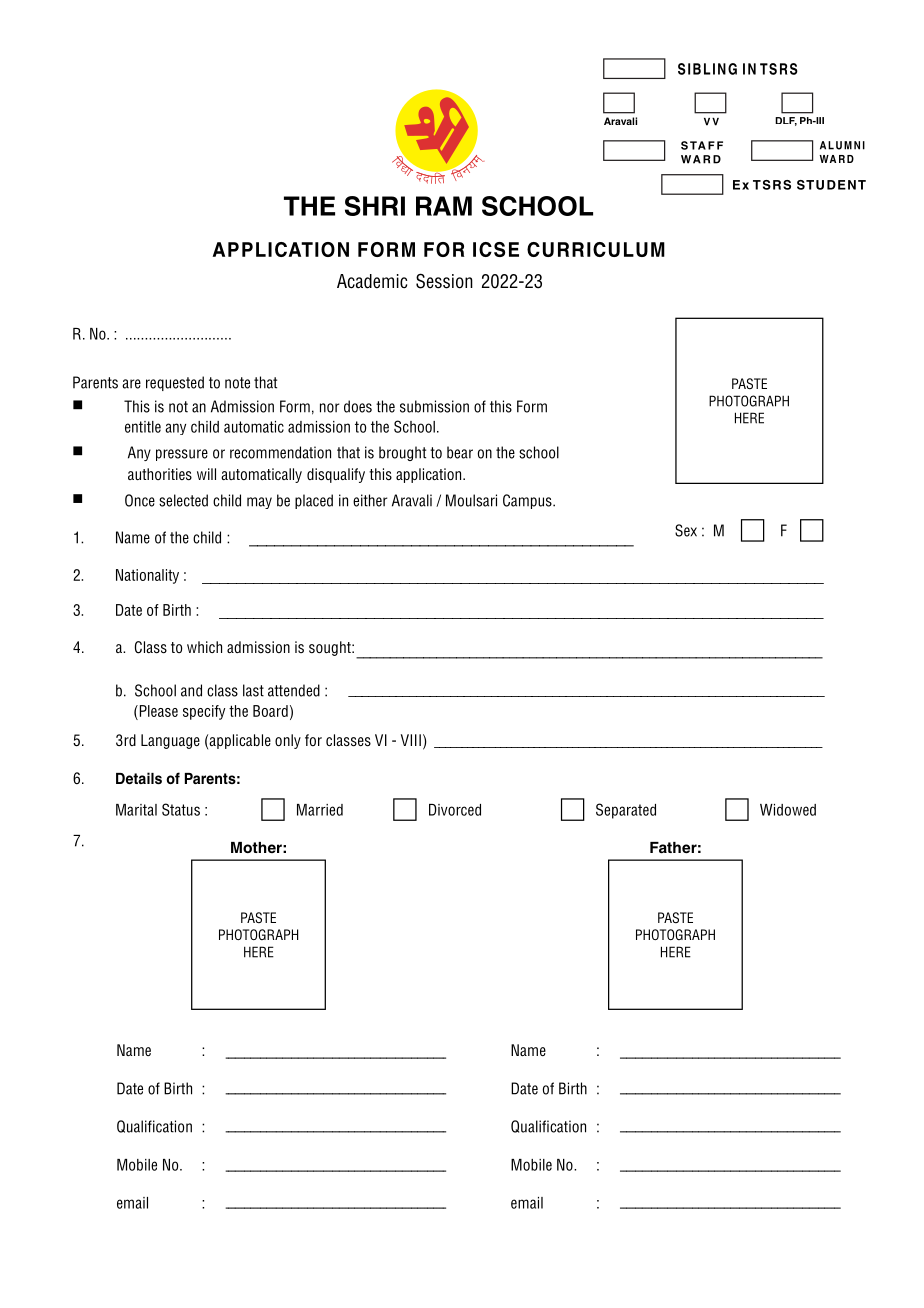  Describe the element at coordinates (411, 740) in the image. I see `VIII` at that location.
